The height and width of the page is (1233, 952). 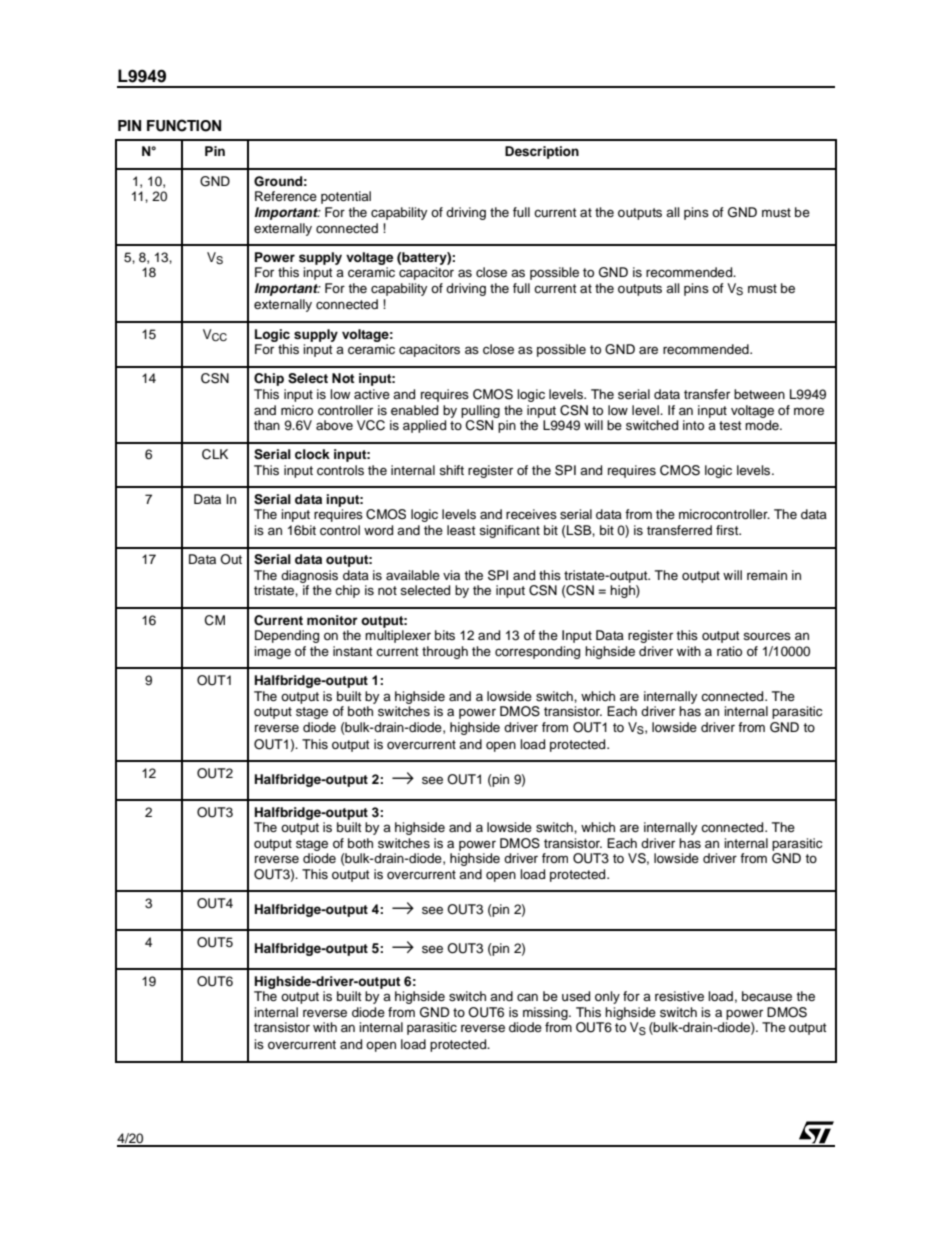 What do you see at coordinates (576, 996) in the page?
I see `used` at bounding box center [576, 996].
